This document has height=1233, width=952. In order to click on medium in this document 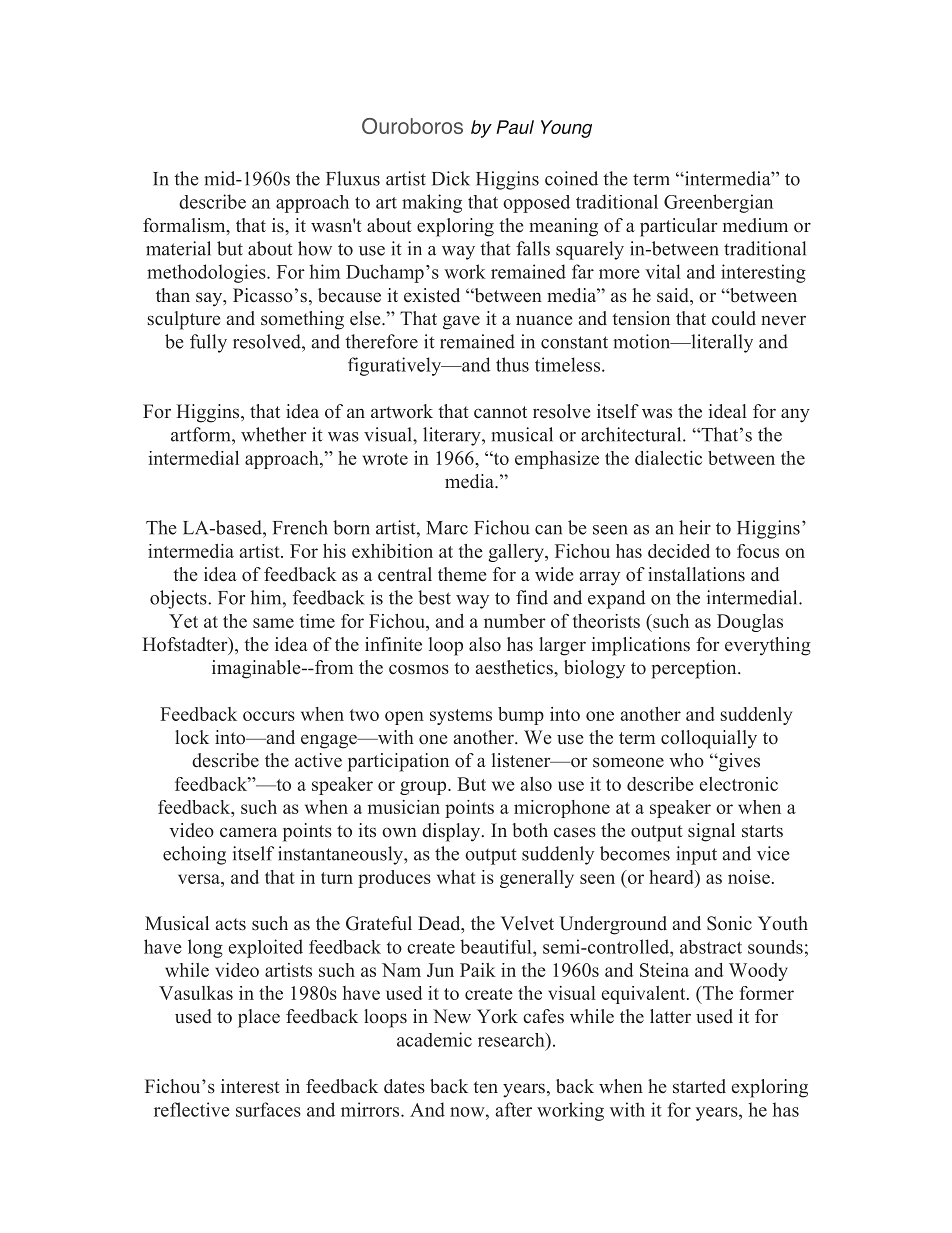, I will do `click(755, 225)`.
